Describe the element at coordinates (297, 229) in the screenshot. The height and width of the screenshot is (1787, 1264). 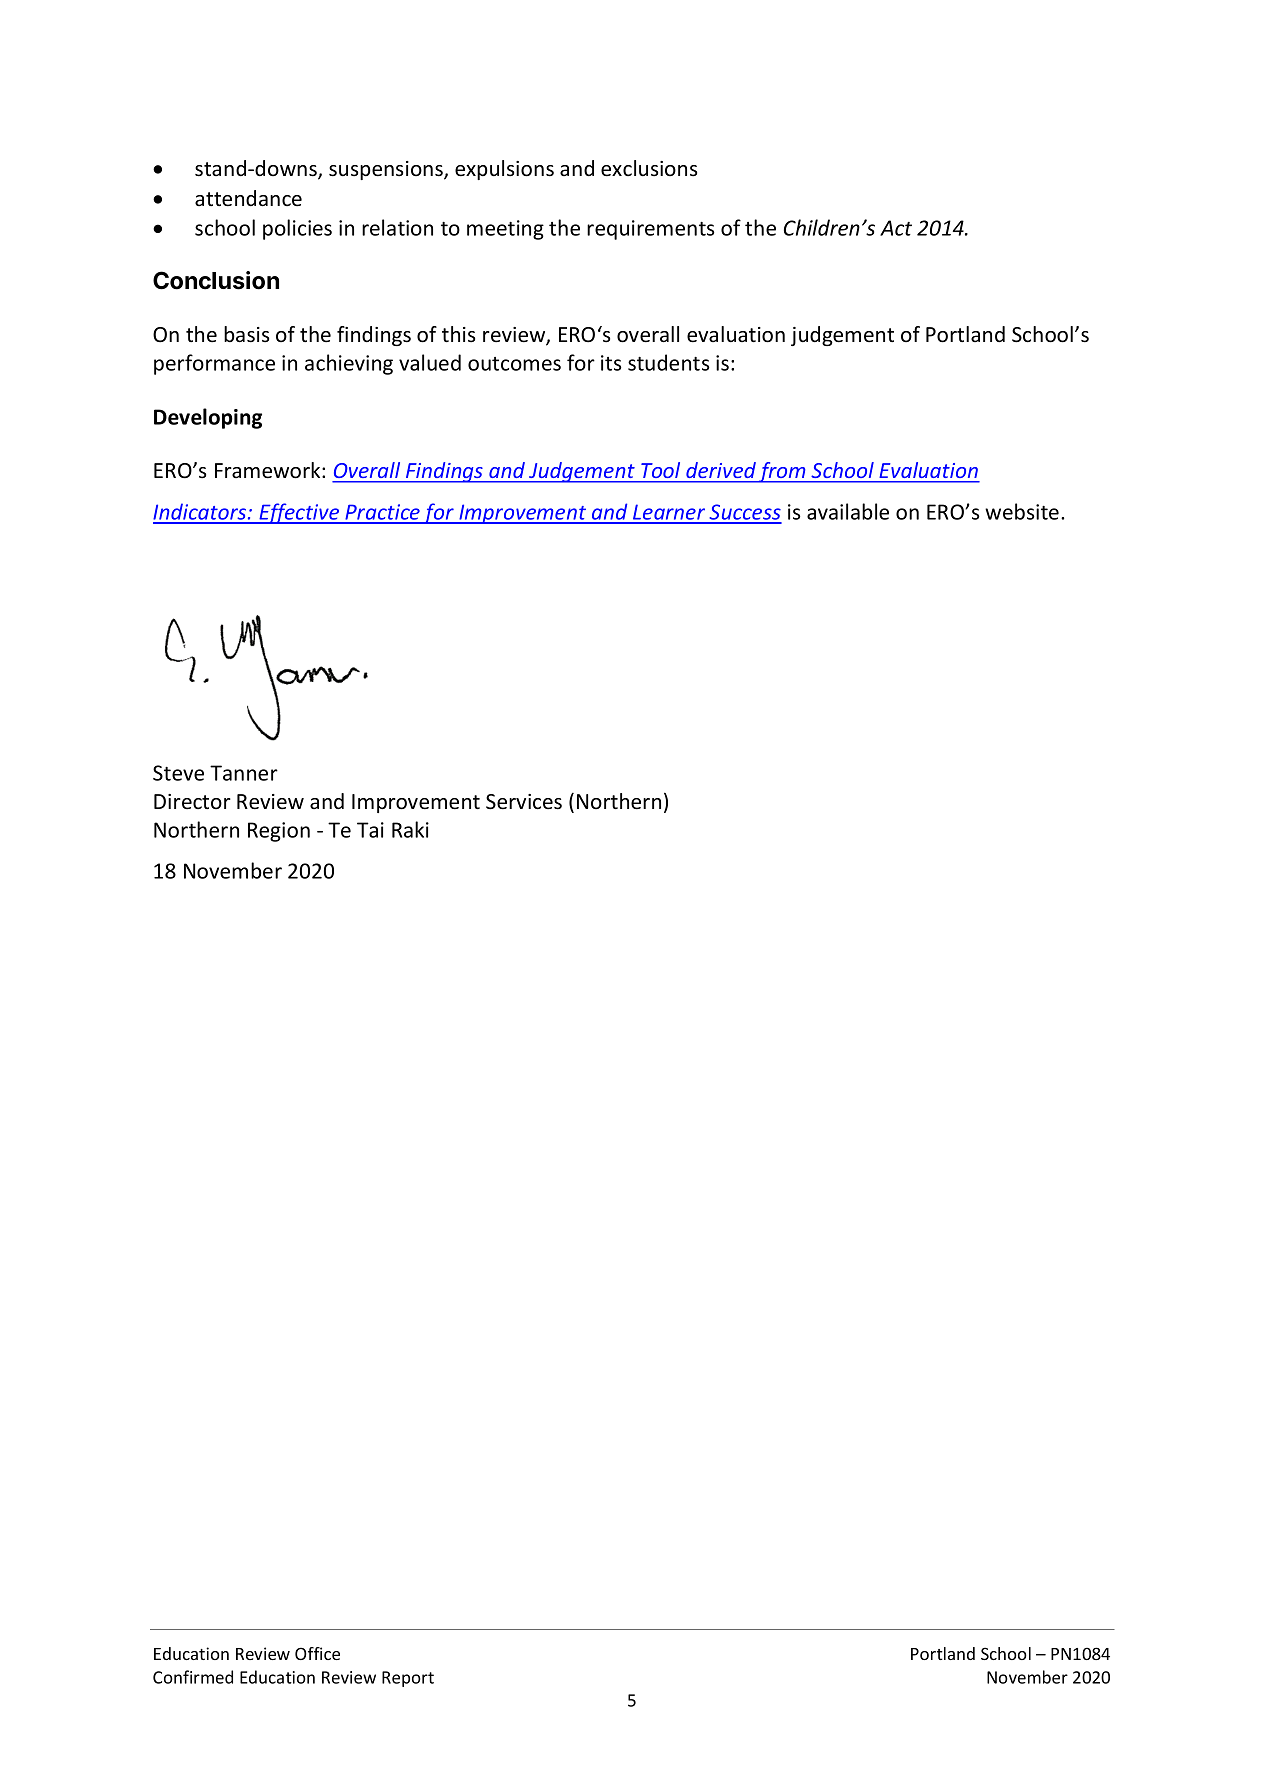
I see `policies` at that location.
